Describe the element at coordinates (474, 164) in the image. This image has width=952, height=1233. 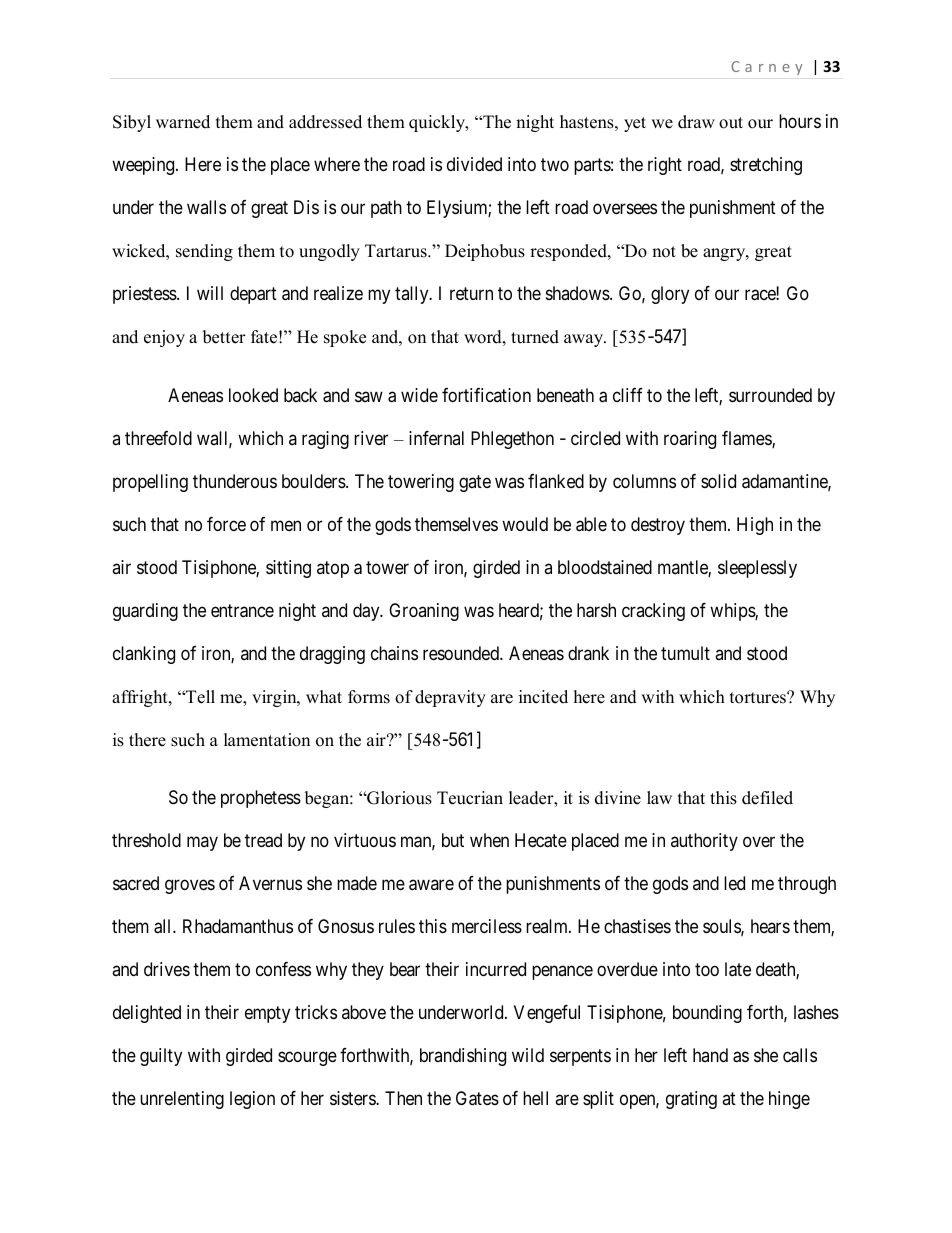
I see `divided` at that location.
